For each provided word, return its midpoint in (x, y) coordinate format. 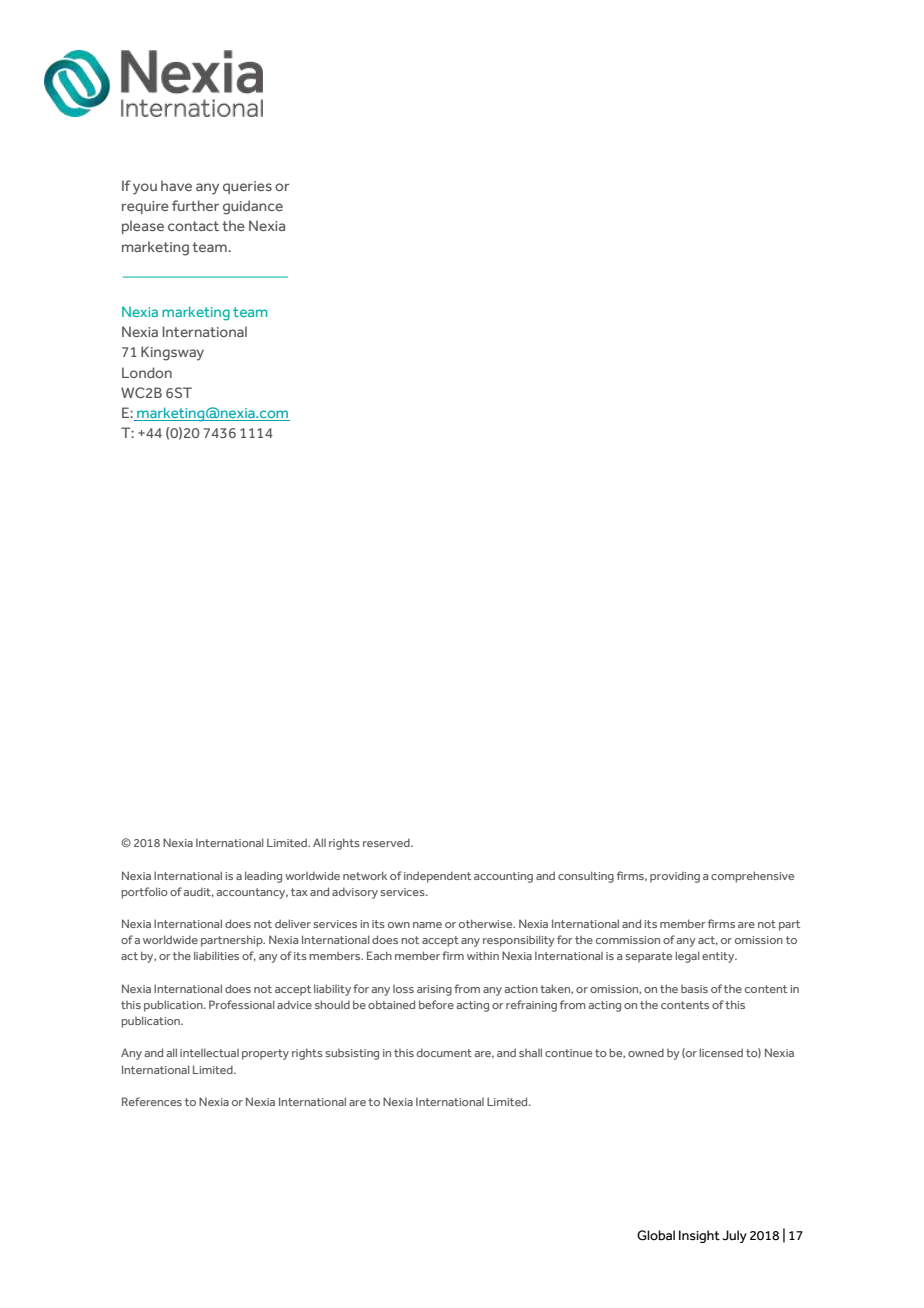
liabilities (216, 955)
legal (687, 957)
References (152, 1101)
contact (193, 226)
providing (675, 877)
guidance (253, 207)
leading (263, 877)
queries (247, 187)
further (195, 205)
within (483, 955)
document (444, 1052)
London (147, 372)
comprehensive (752, 877)
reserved (387, 842)
